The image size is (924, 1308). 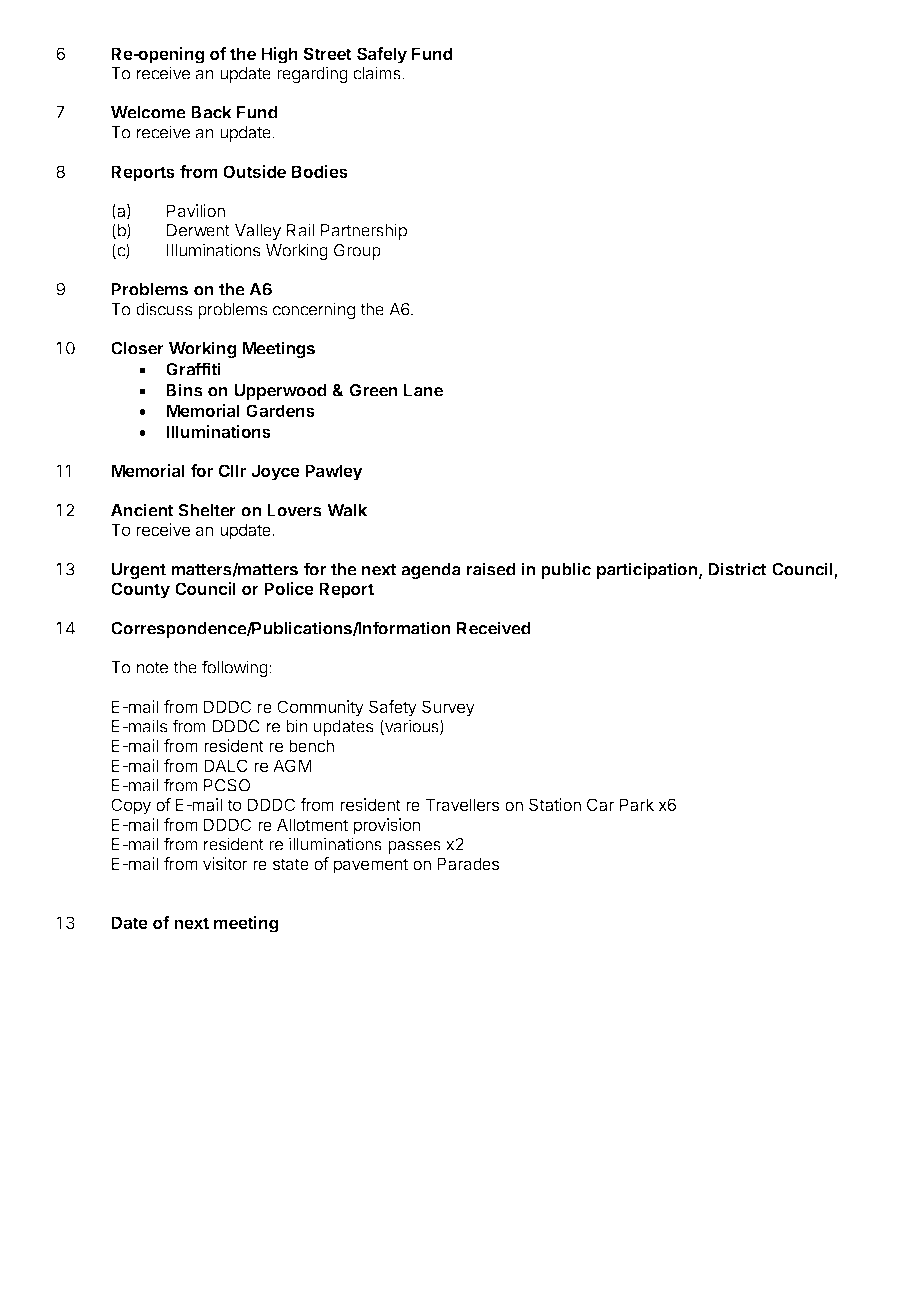 What do you see at coordinates (637, 804) in the image?
I see `Park` at bounding box center [637, 804].
